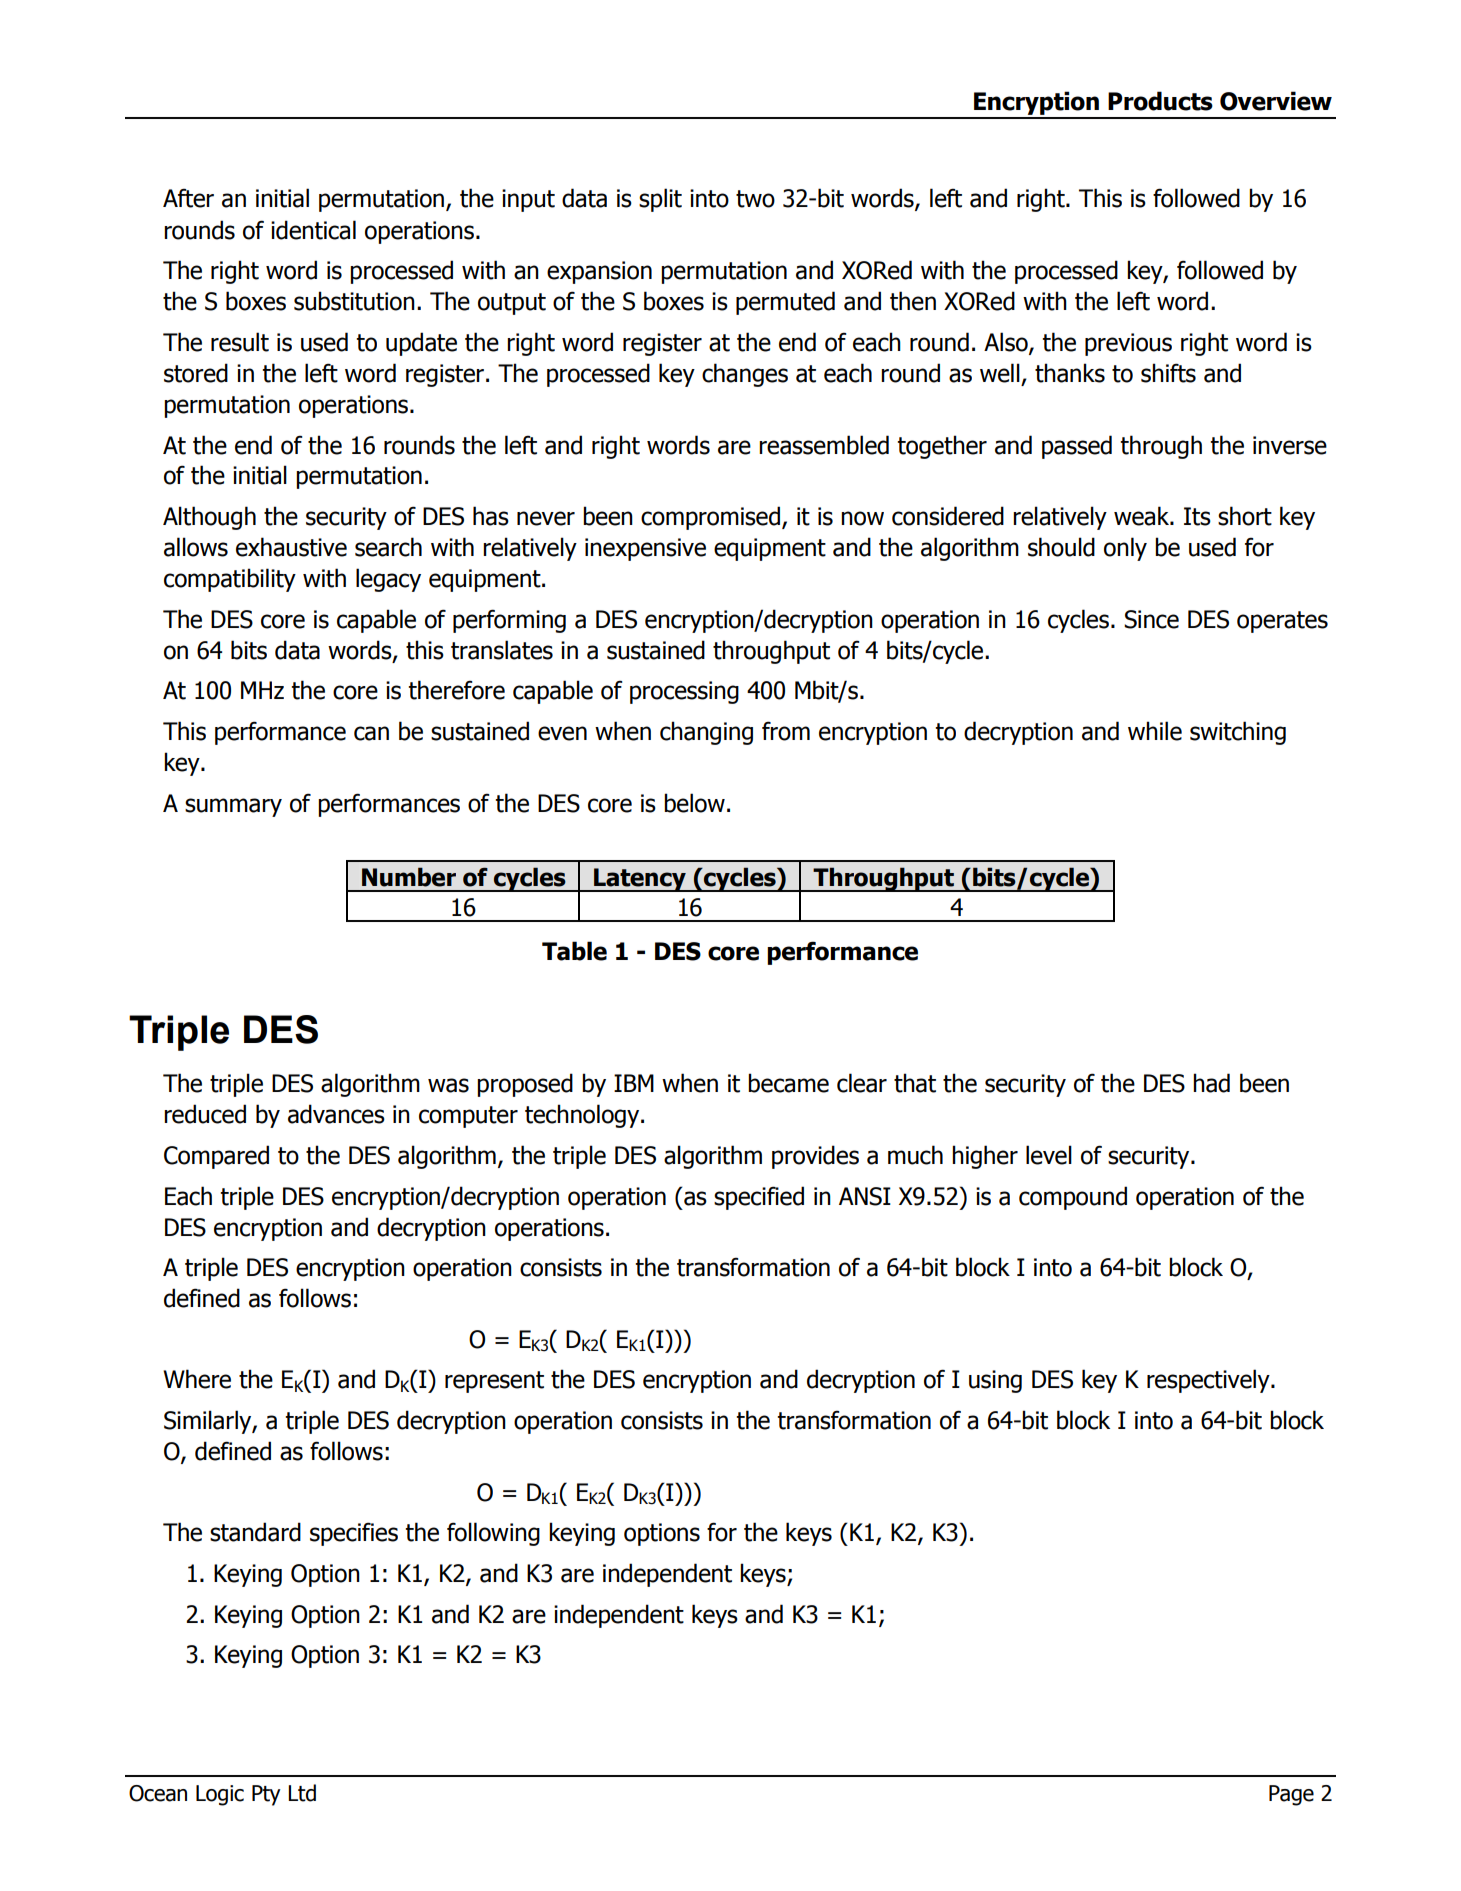 This screenshot has height=1891, width=1461. I want to click on Products, so click(1160, 101).
